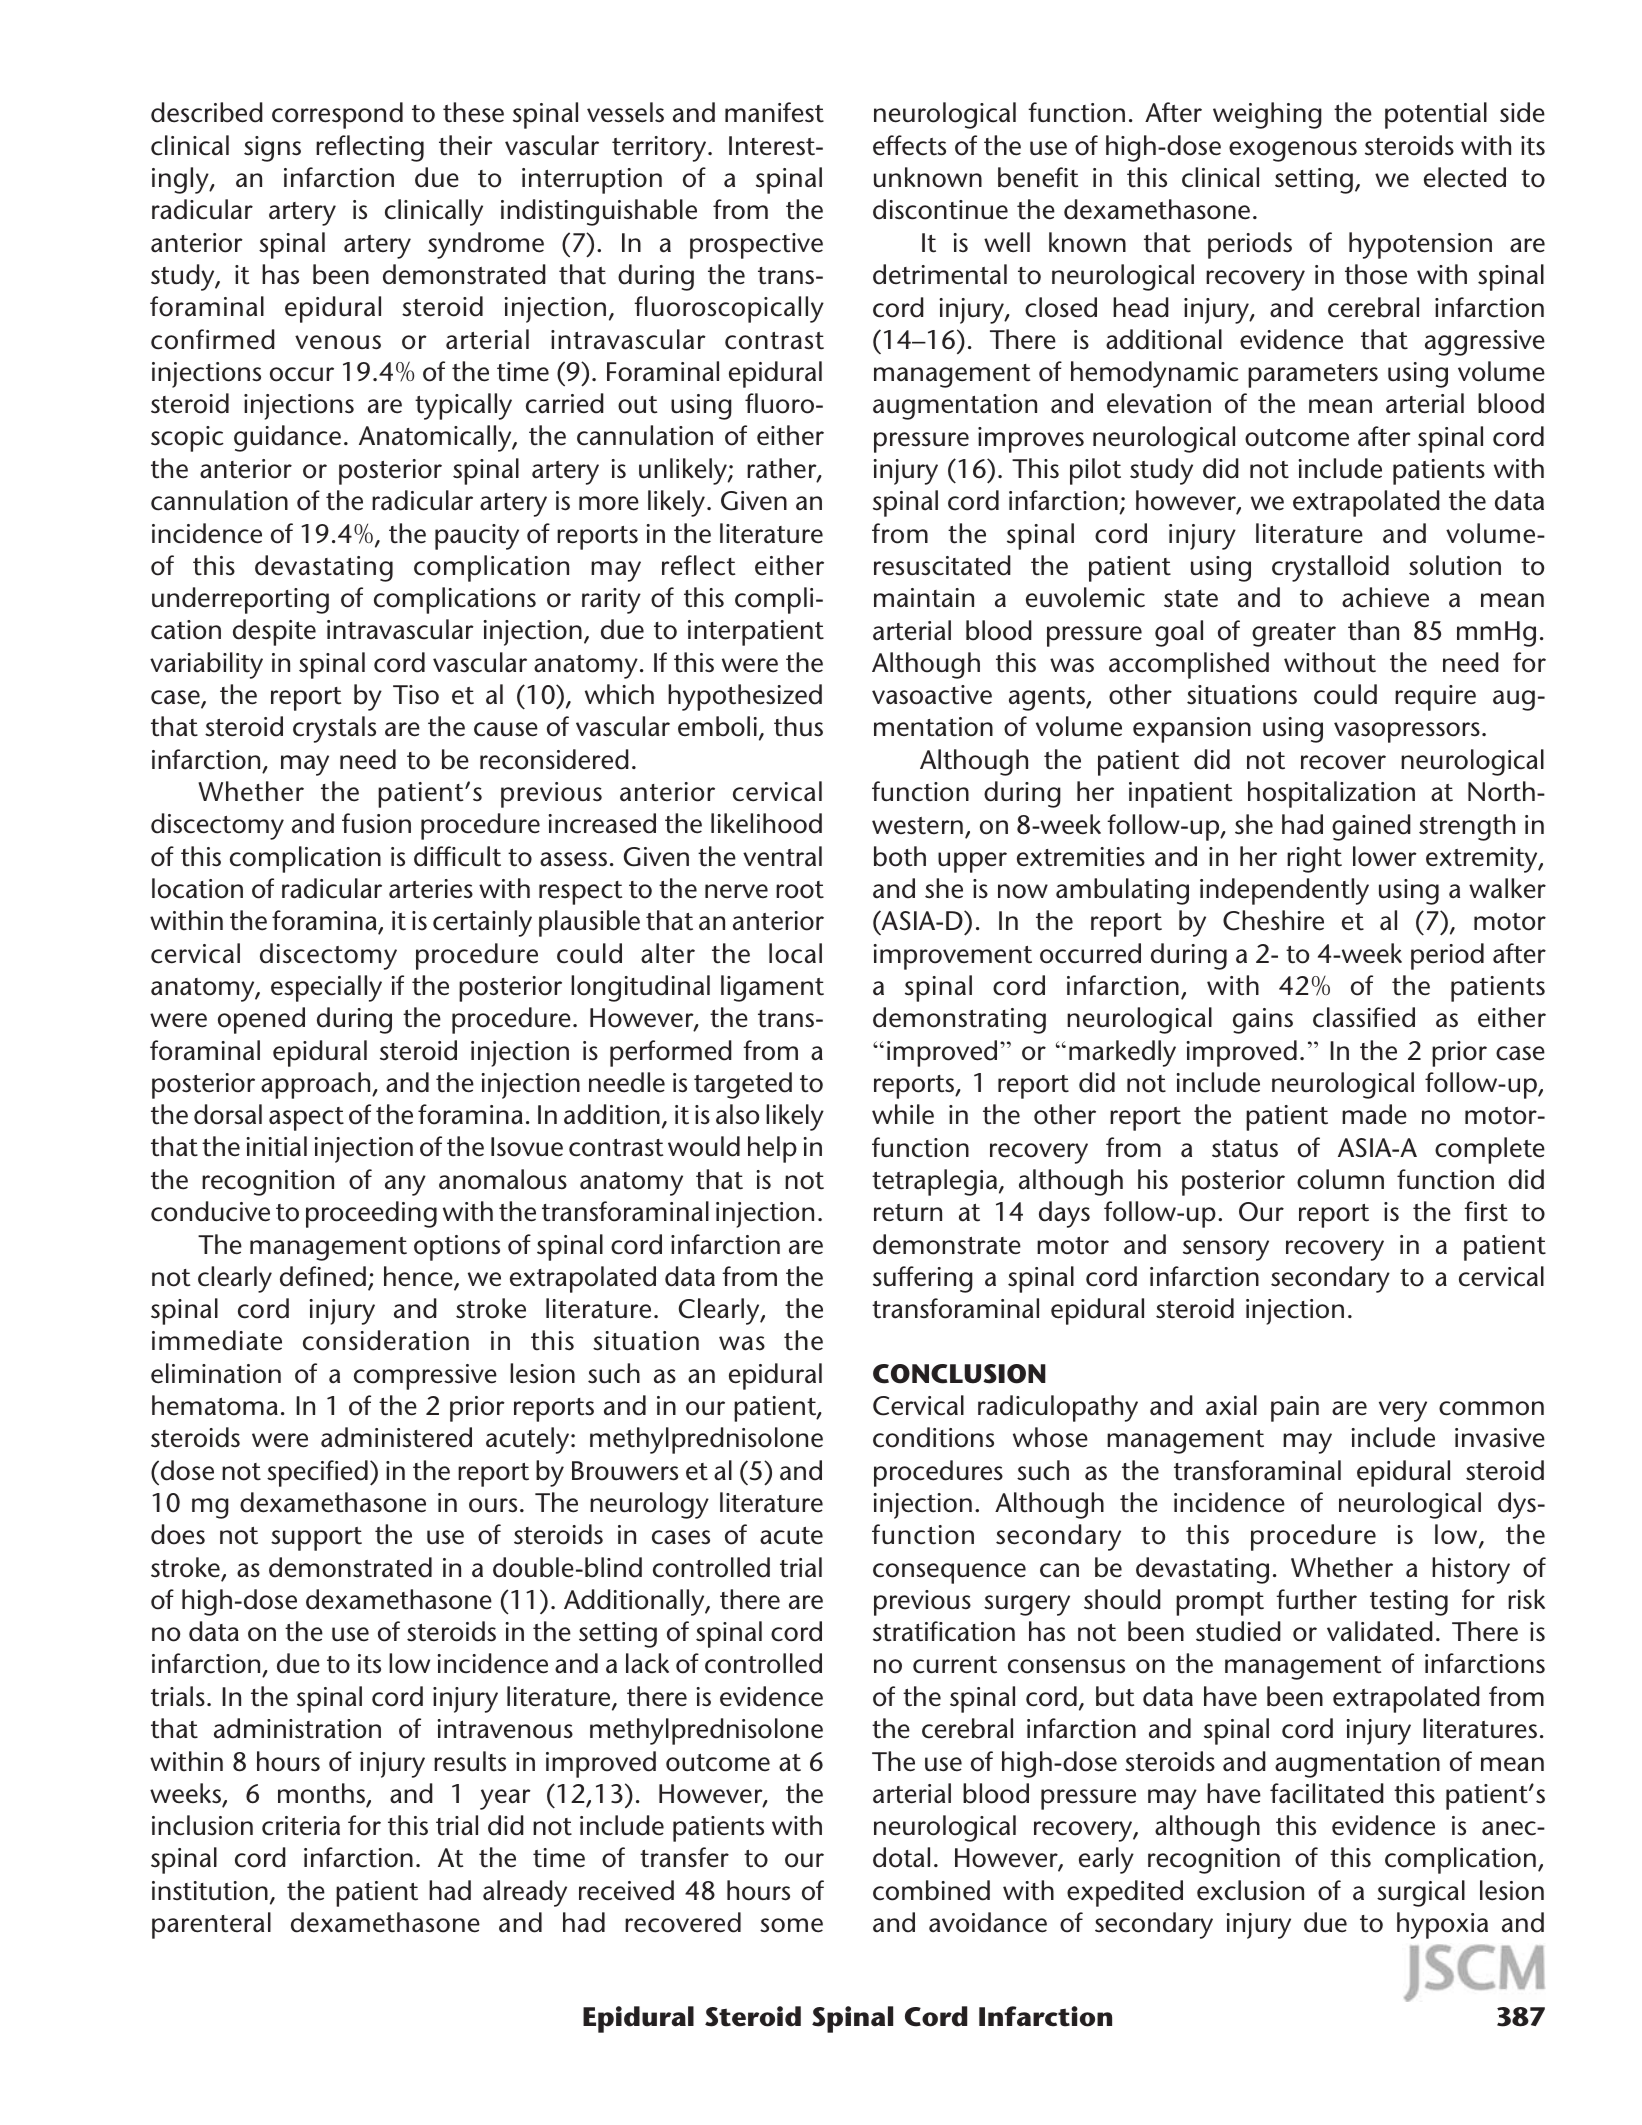  Describe the element at coordinates (326, 988) in the page. I see `especially` at that location.
